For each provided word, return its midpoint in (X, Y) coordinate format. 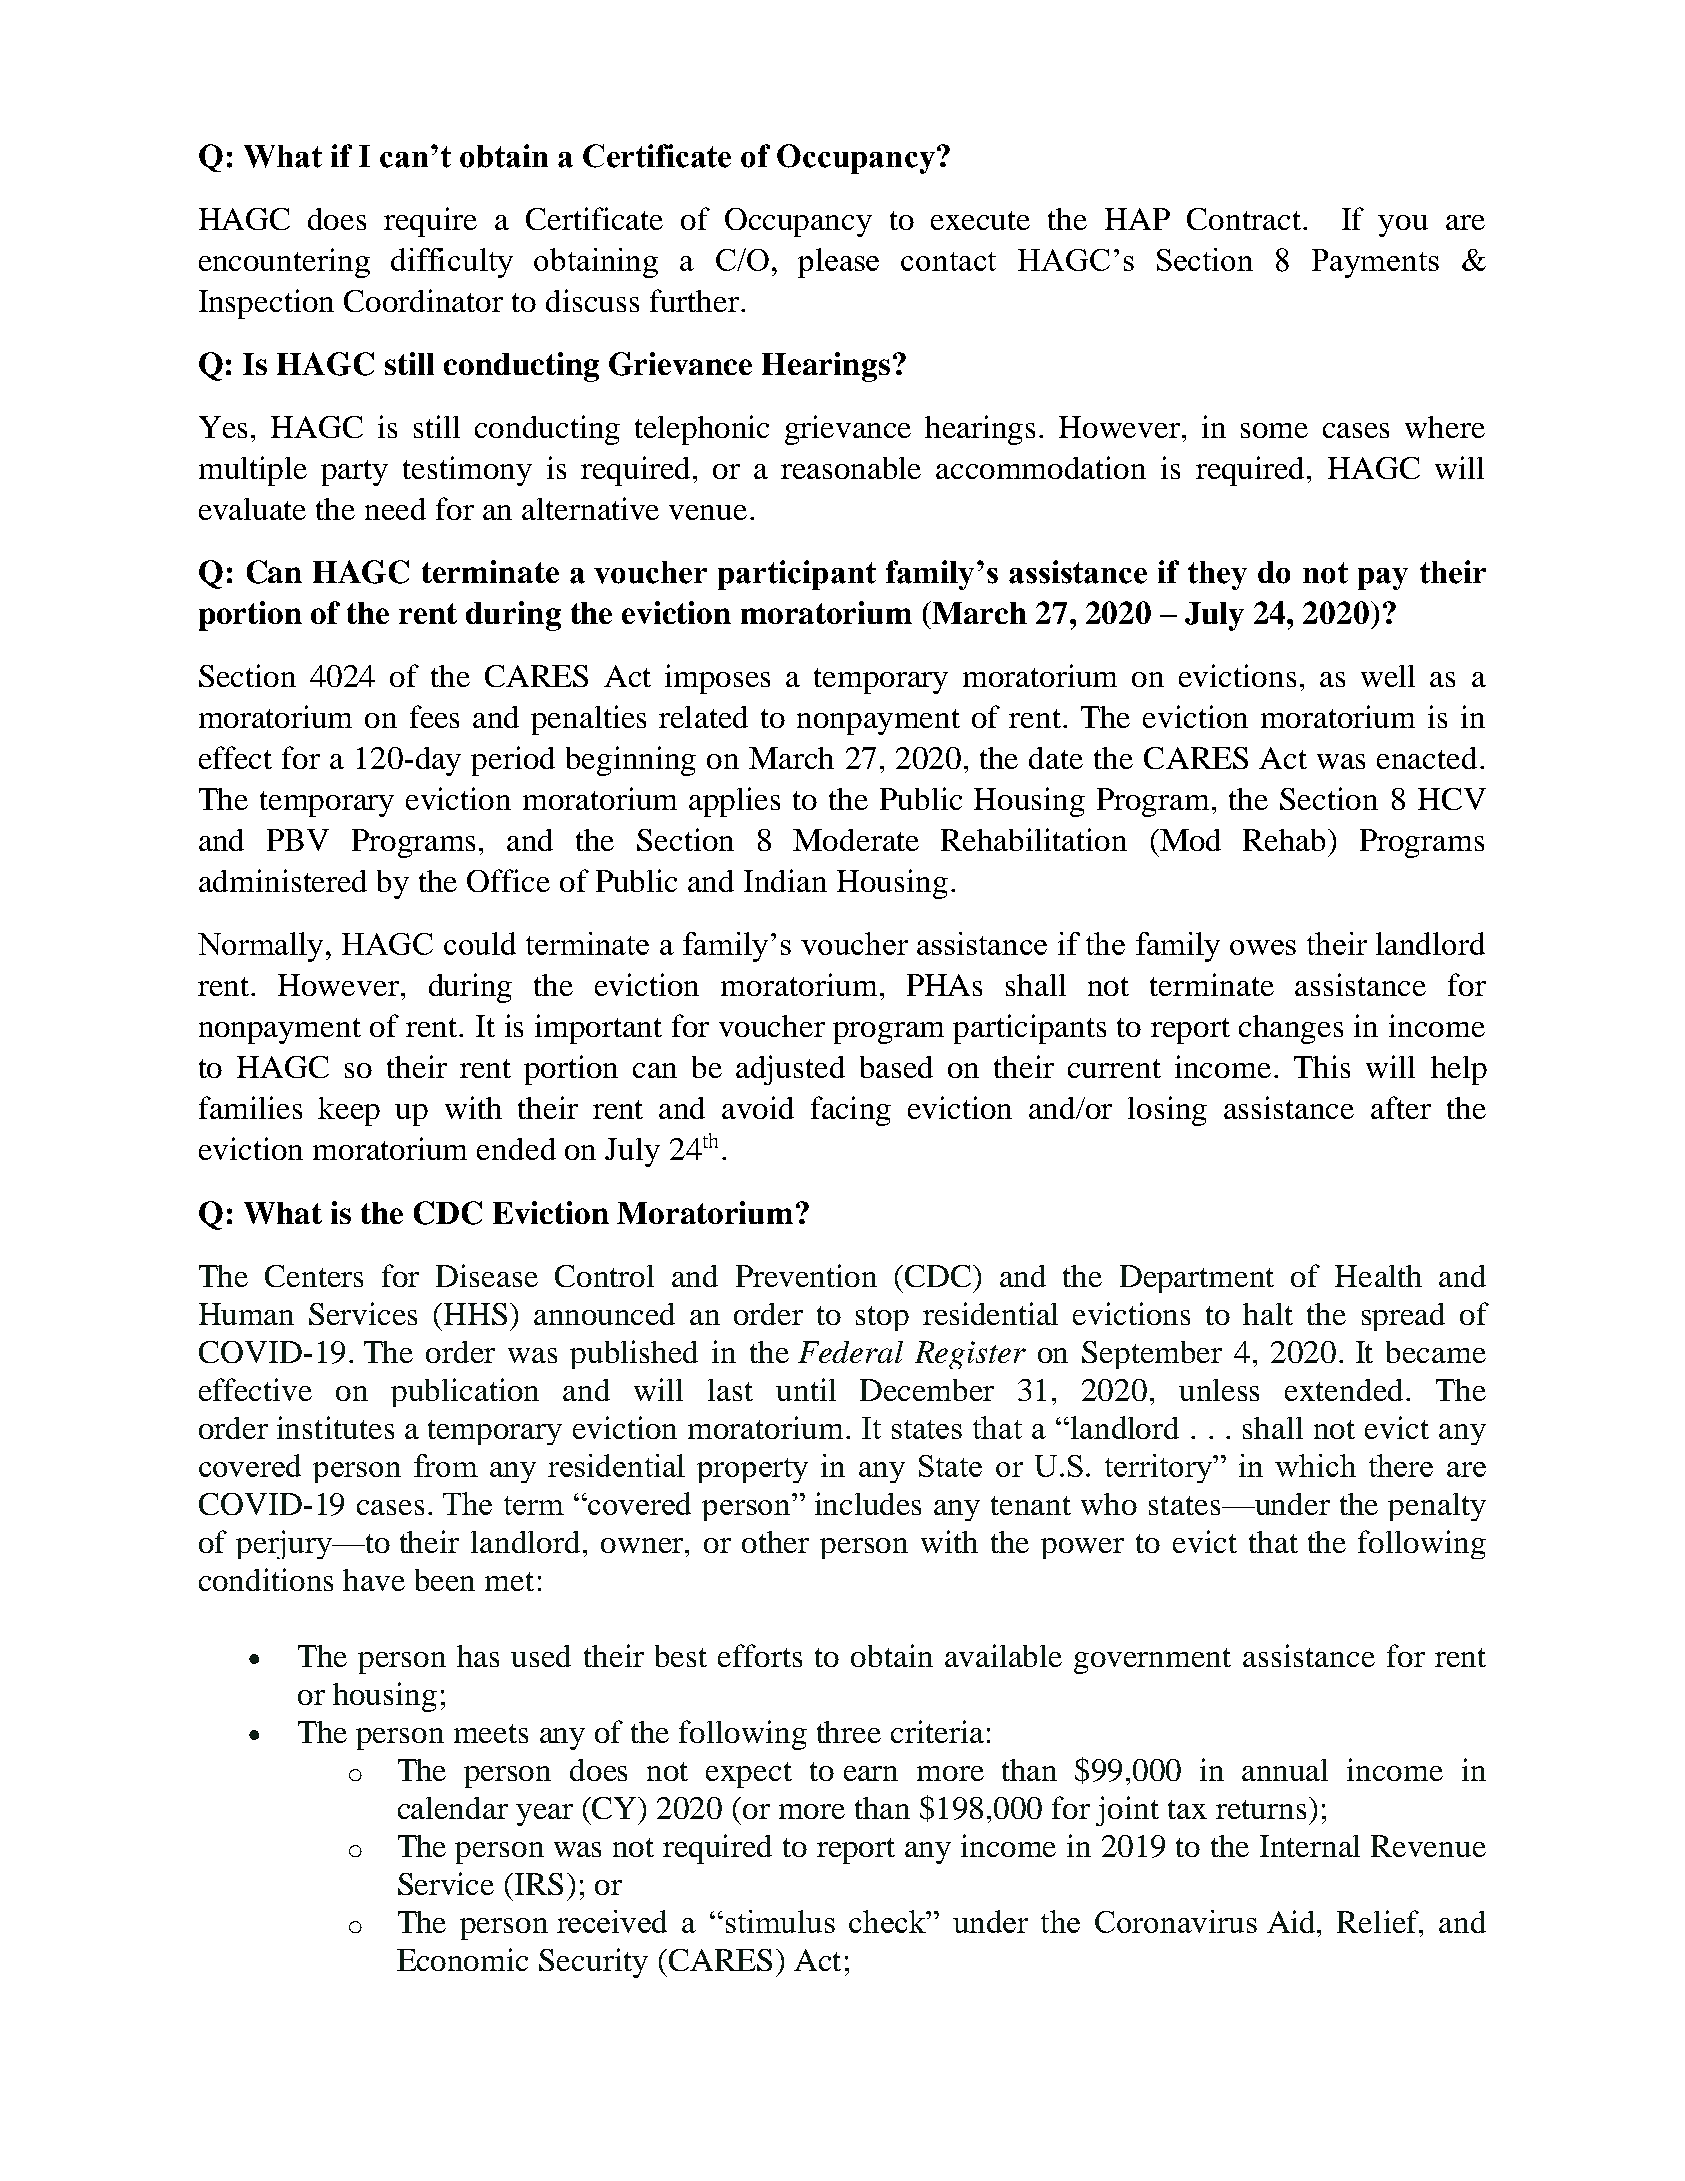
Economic (462, 1959)
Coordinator (423, 300)
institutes (335, 1427)
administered (283, 880)
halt (1268, 1314)
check (889, 1921)
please (838, 263)
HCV (1452, 799)
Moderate (856, 840)
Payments (1375, 263)
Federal (850, 1352)
